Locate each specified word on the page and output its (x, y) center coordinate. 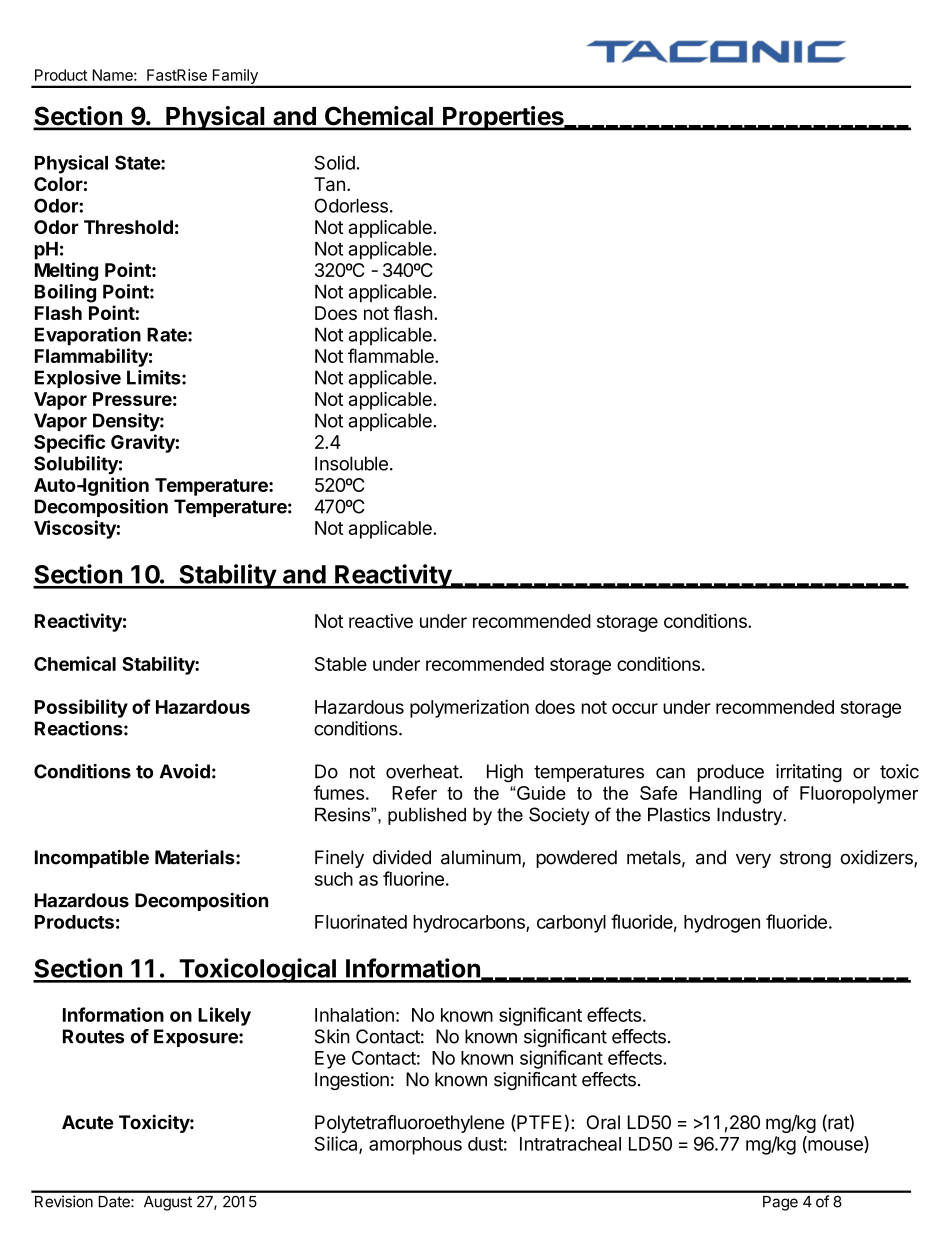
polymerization (469, 708)
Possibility (81, 708)
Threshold (128, 227)
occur (635, 708)
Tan (329, 184)
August (168, 1203)
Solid (335, 162)
